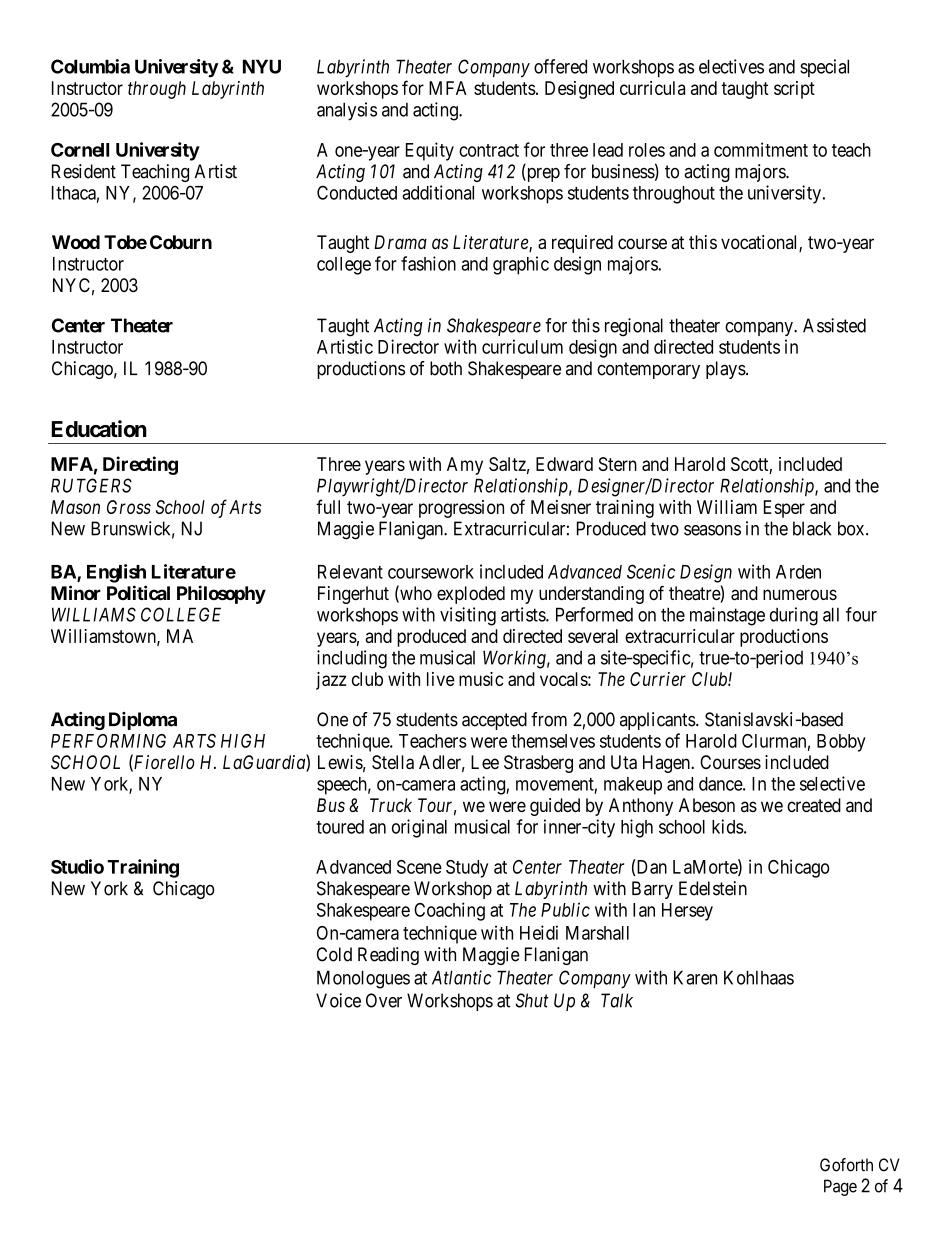 The width and height of the document is (952, 1233). Describe the element at coordinates (338, 1000) in the document. I see `Voice` at that location.
